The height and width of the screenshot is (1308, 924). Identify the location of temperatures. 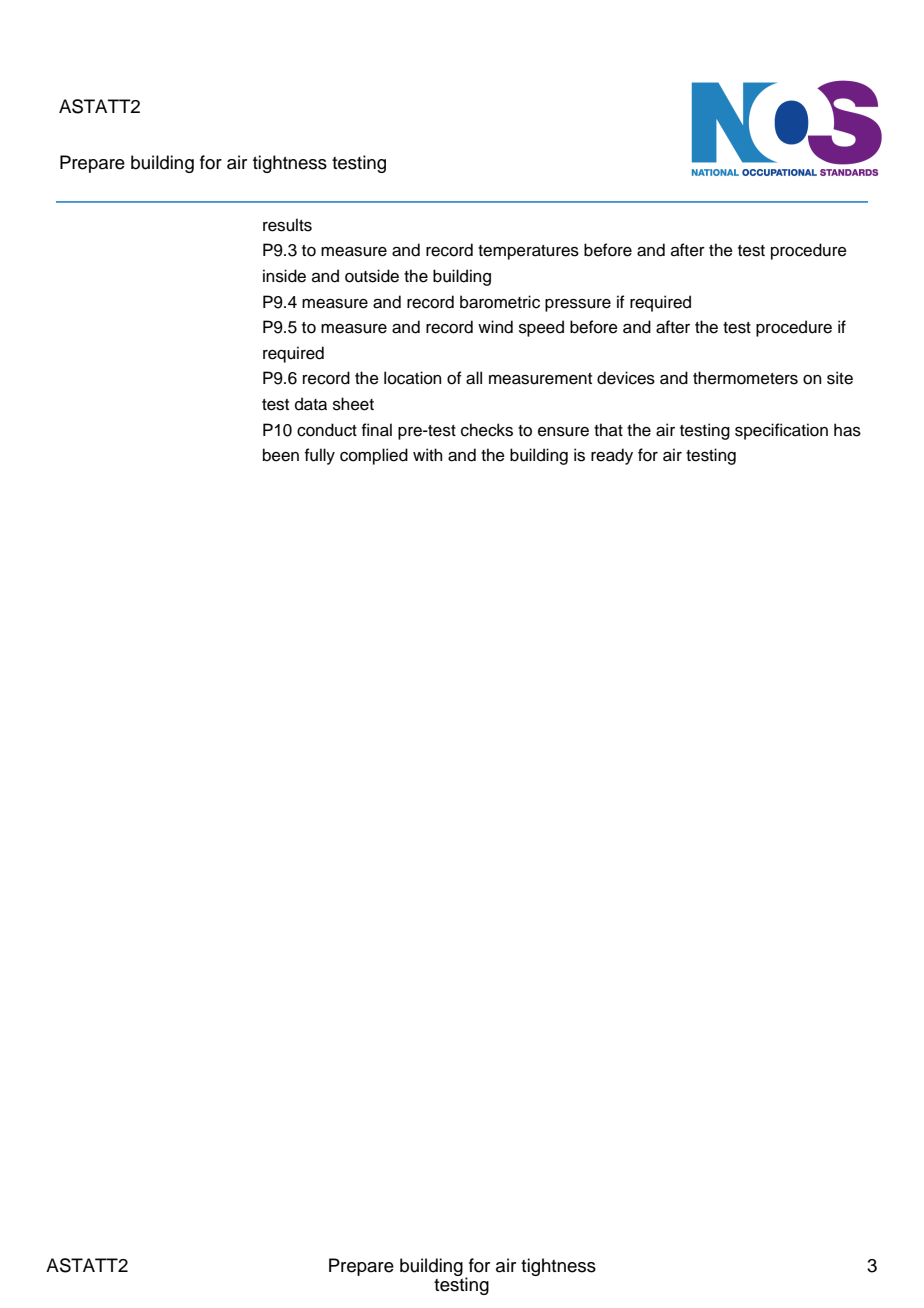
(528, 252).
